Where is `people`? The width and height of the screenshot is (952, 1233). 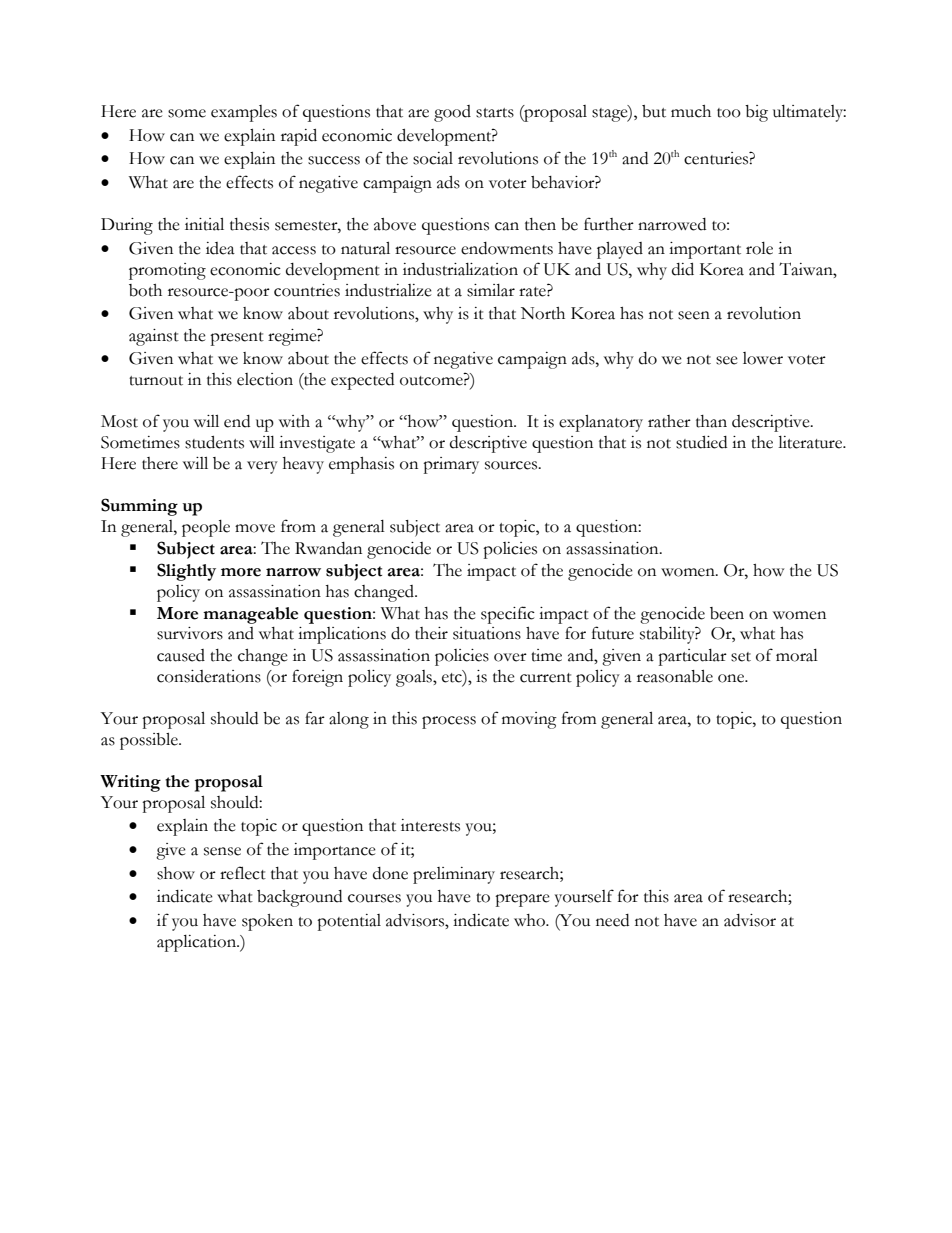
people is located at coordinates (206, 528).
